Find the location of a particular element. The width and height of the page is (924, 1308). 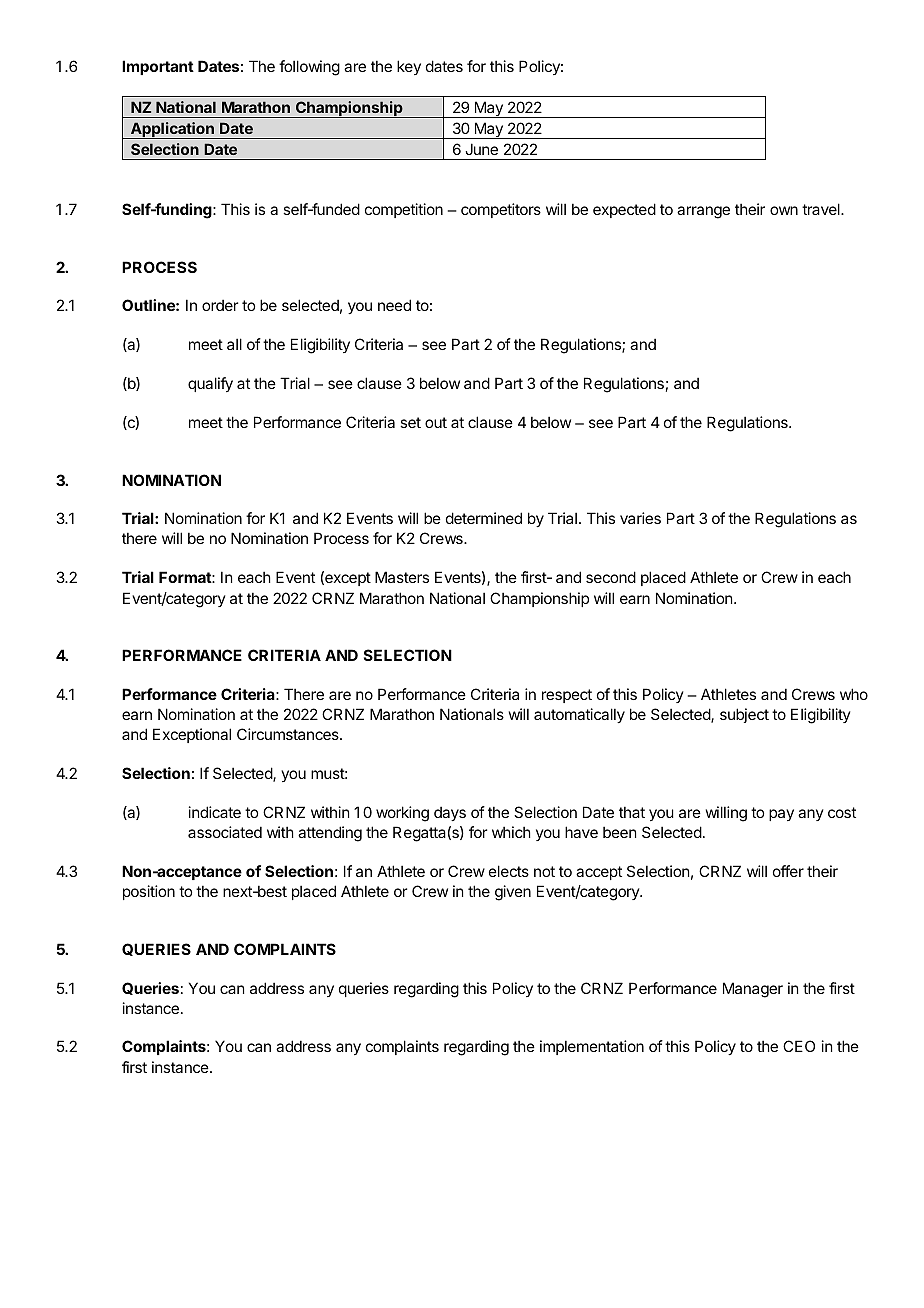

Application is located at coordinates (172, 130).
